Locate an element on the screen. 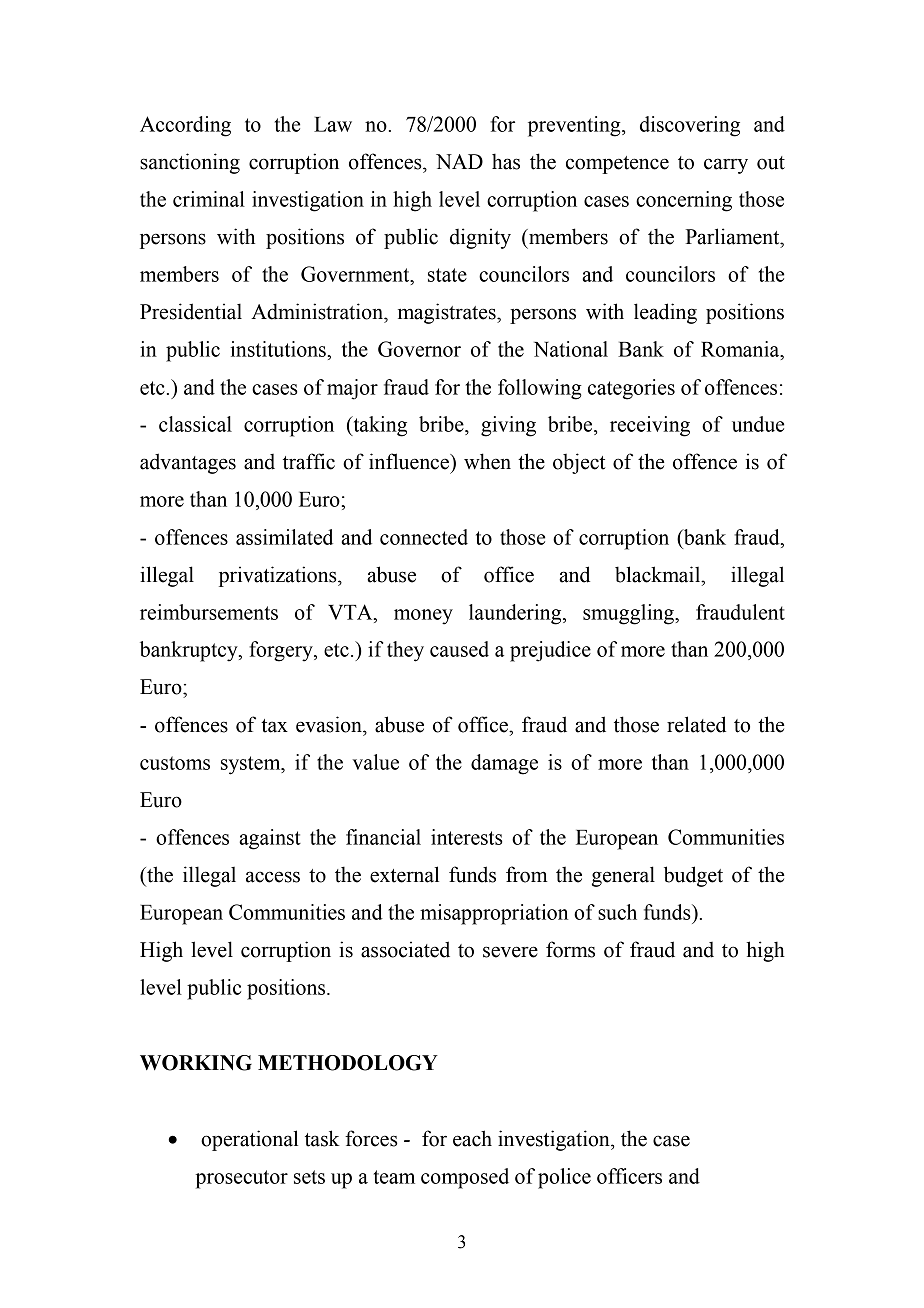  carry is located at coordinates (726, 166).
